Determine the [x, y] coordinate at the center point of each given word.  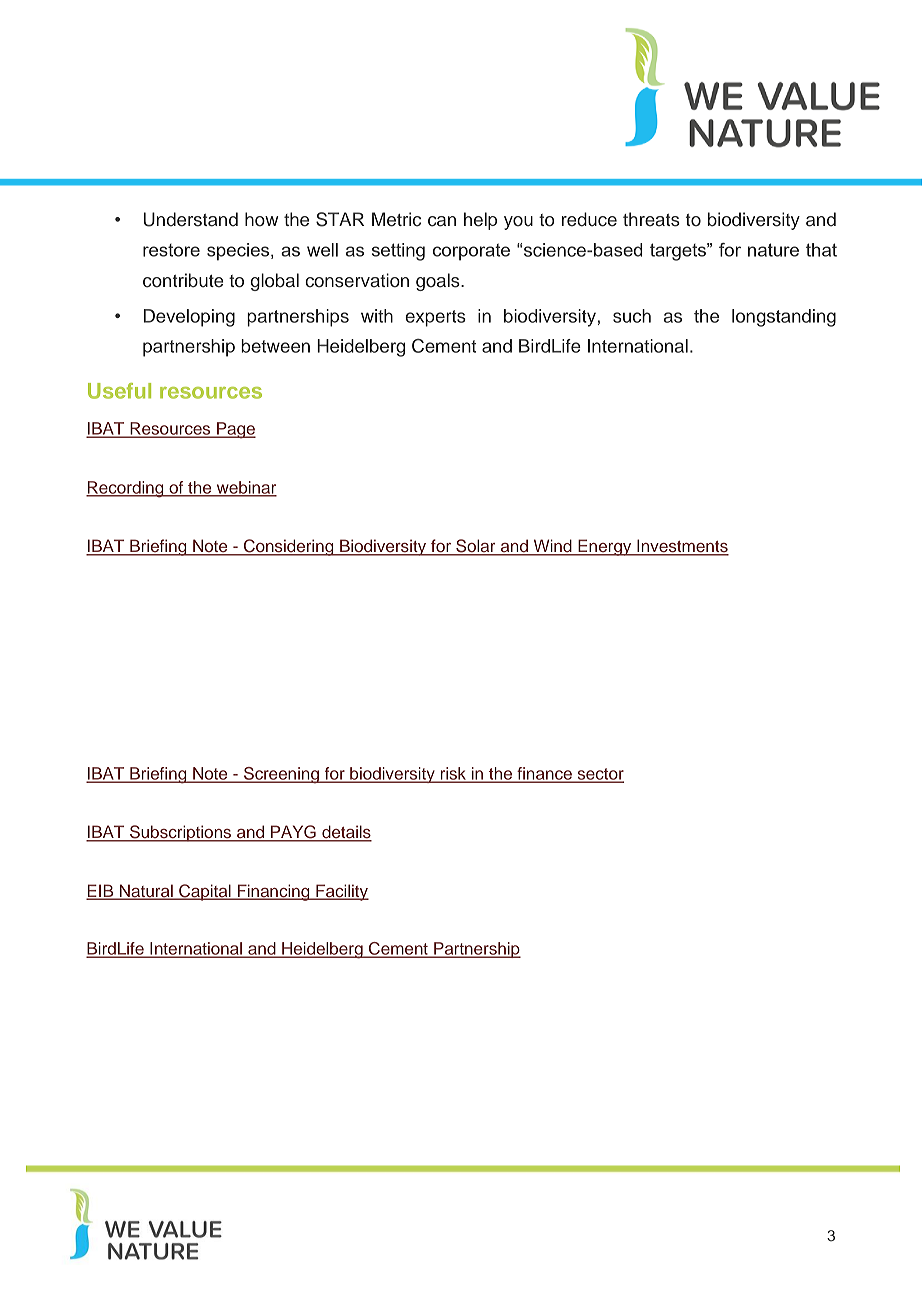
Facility [341, 892]
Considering [289, 547]
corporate [471, 252]
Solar [476, 547]
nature [773, 250]
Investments [682, 547]
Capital [205, 892]
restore [171, 250]
